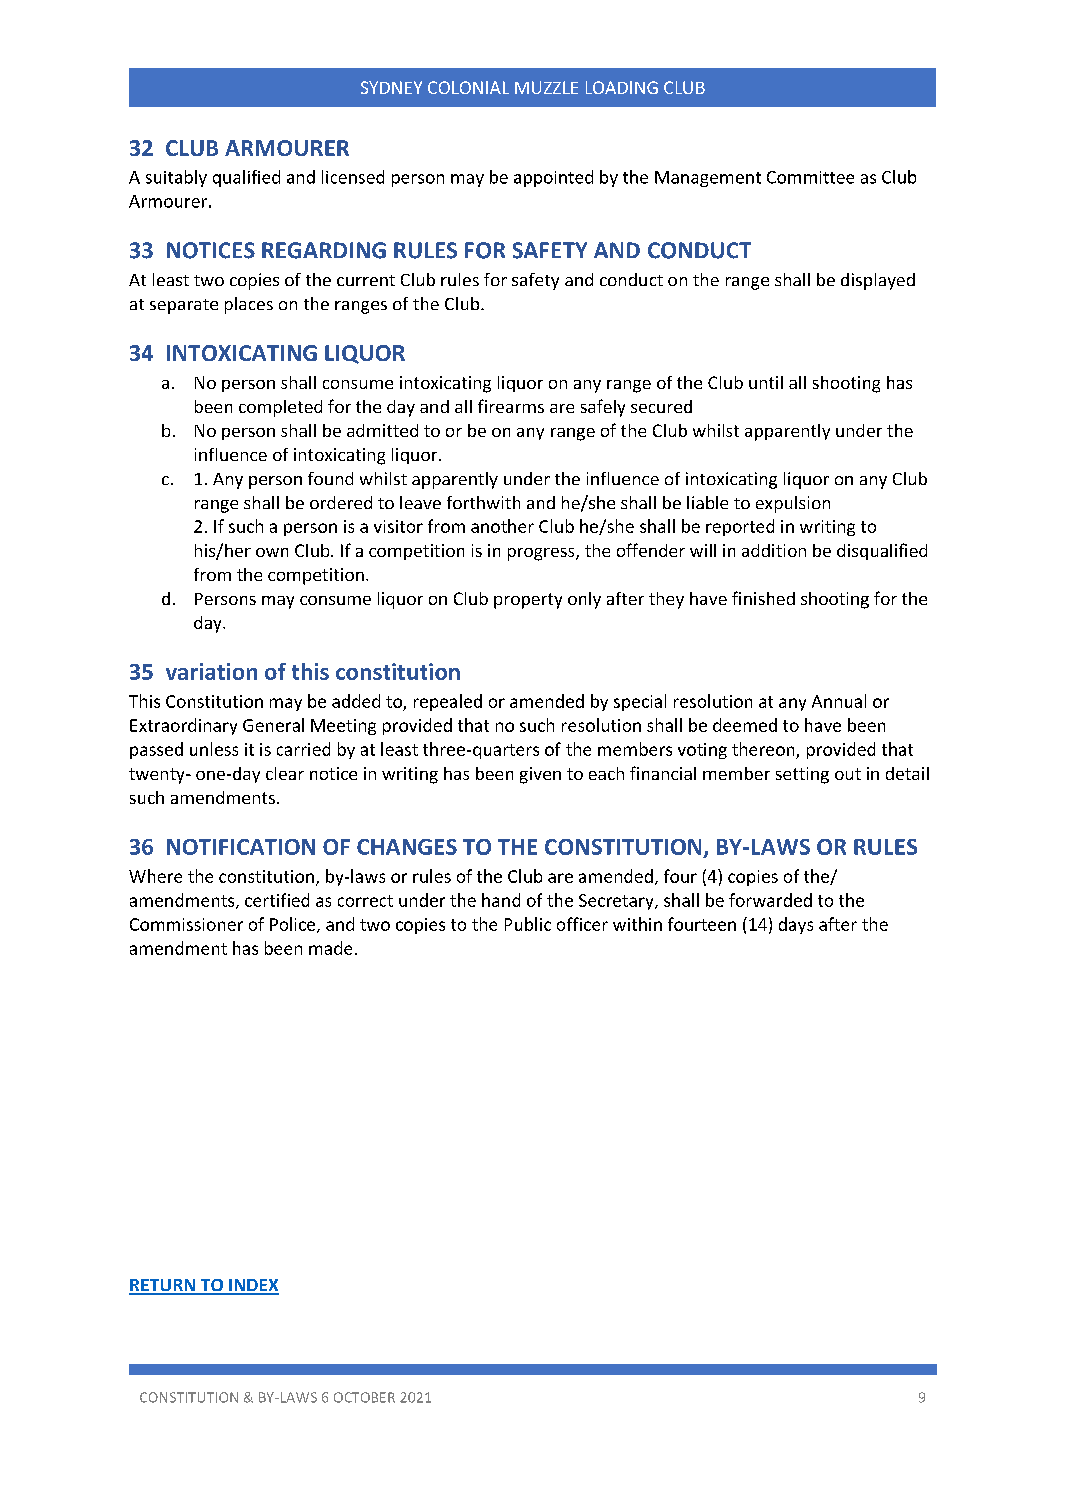  Describe the element at coordinates (364, 1397) in the screenshot. I see `OCTOBER` at that location.
